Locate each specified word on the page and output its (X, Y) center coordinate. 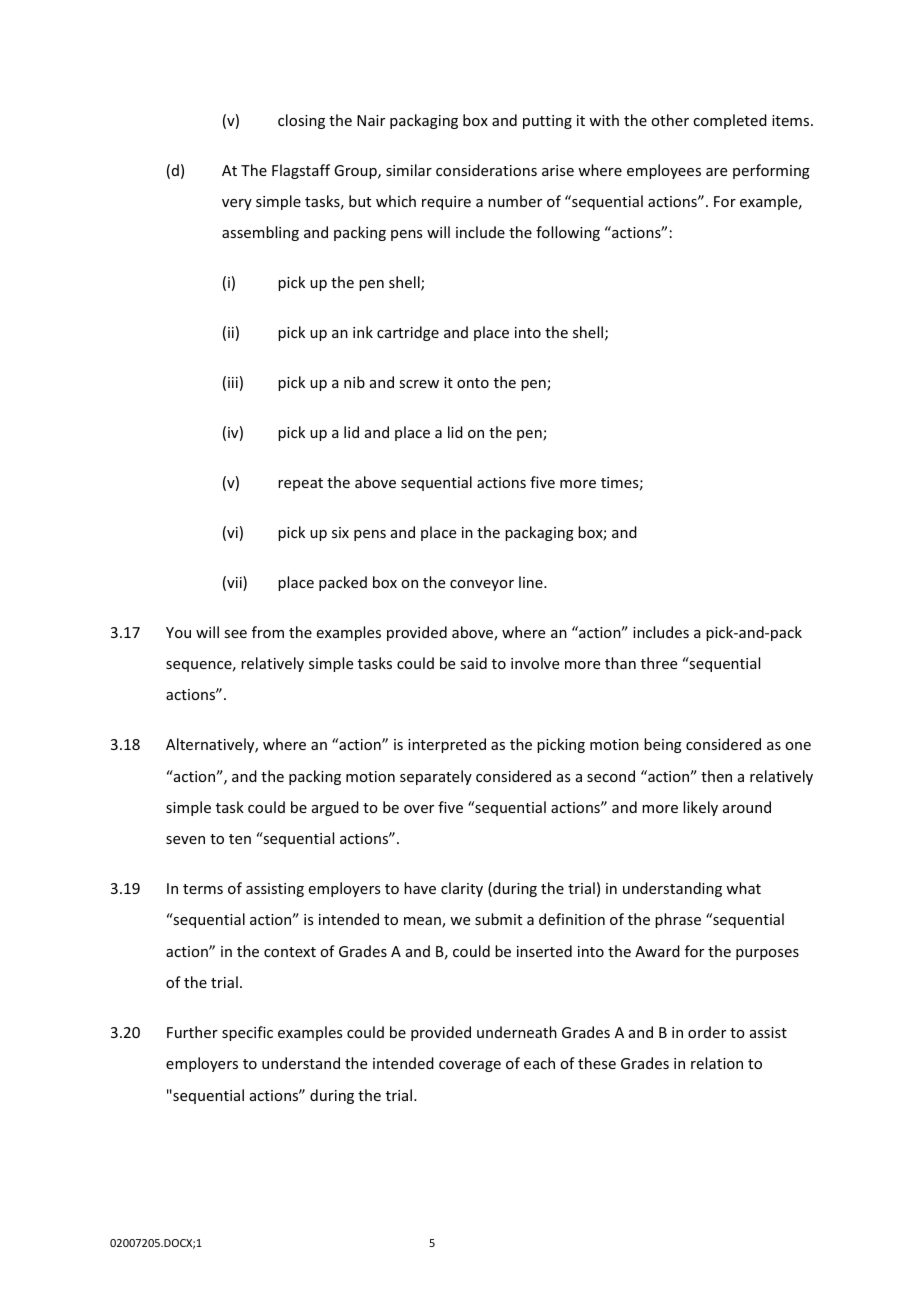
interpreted (447, 745)
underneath (517, 1032)
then (716, 776)
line (532, 582)
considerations (486, 170)
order (707, 1032)
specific (247, 1033)
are (716, 172)
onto (473, 383)
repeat (300, 484)
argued (335, 808)
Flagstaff (301, 171)
